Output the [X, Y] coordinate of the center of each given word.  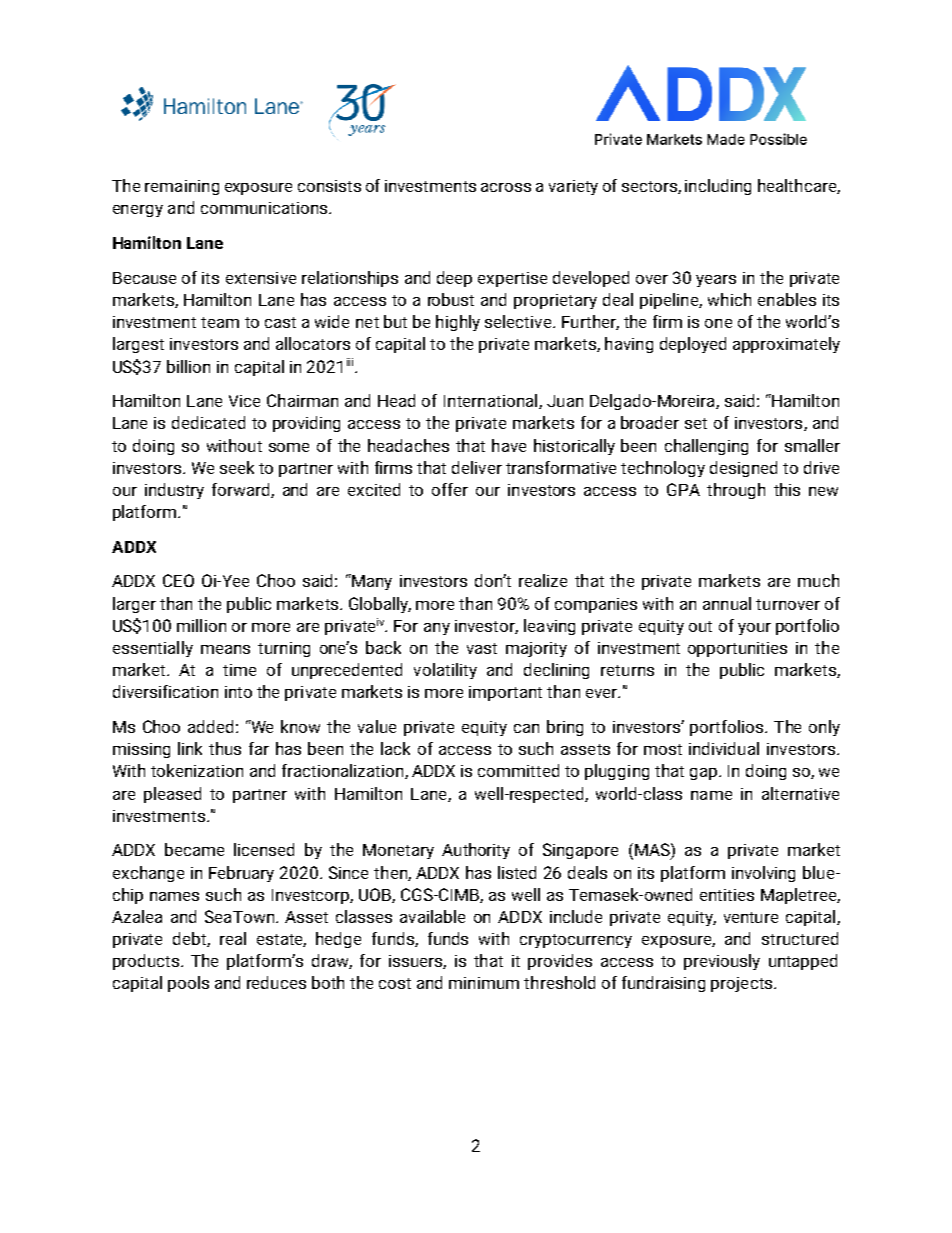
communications [264, 208]
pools [188, 984]
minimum [484, 983]
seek [237, 467]
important [505, 693]
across [506, 187]
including [718, 187]
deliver [477, 467]
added [210, 726]
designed [743, 469]
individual [724, 748]
